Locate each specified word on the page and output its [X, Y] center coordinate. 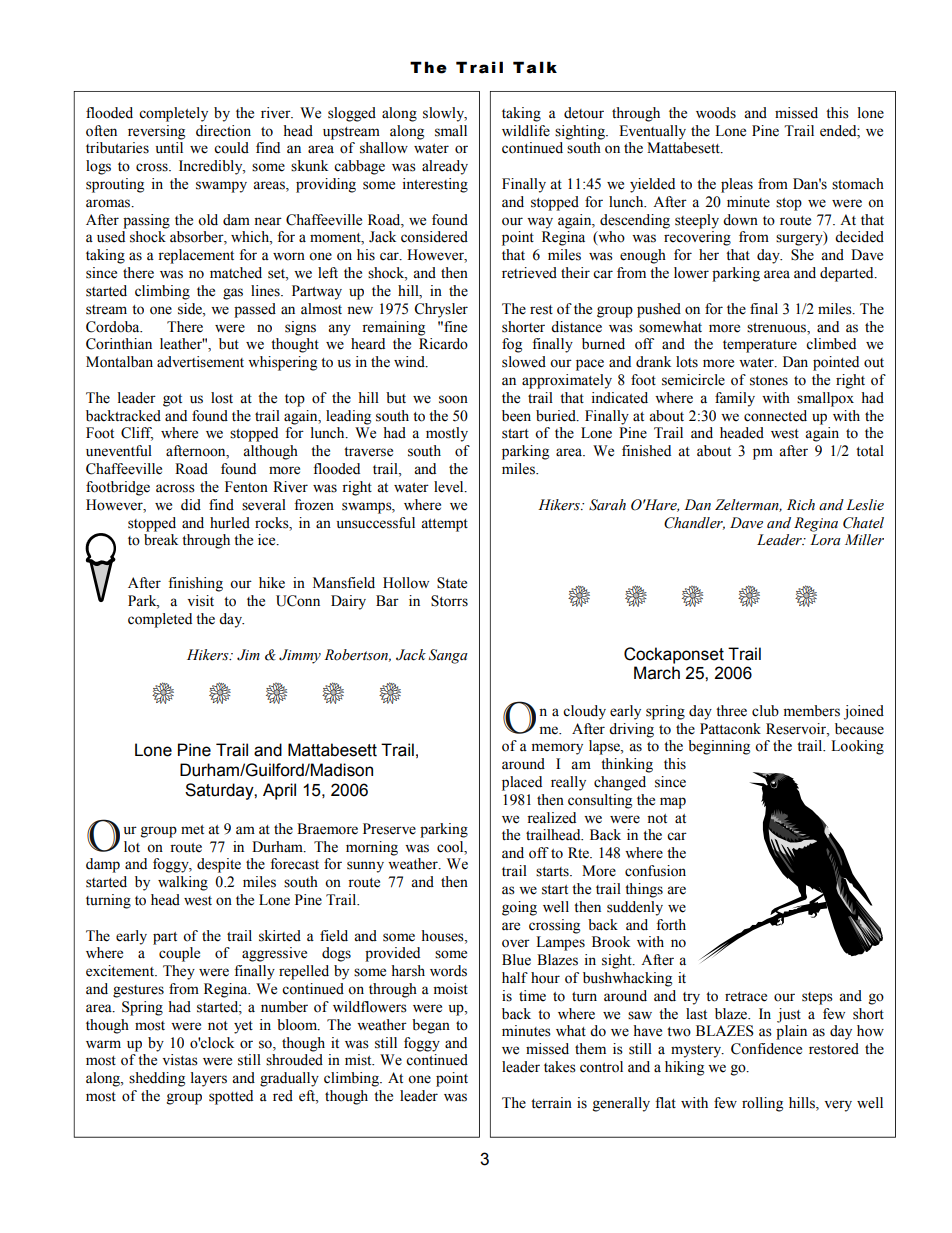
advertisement [200, 362]
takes [560, 1067]
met [192, 830]
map [673, 803]
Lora [825, 540]
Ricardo [443, 344]
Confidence [766, 1049]
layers [209, 1079]
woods [716, 113]
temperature [760, 346]
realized [551, 818]
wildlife [526, 131]
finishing [195, 584]
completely [173, 114]
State [452, 583]
